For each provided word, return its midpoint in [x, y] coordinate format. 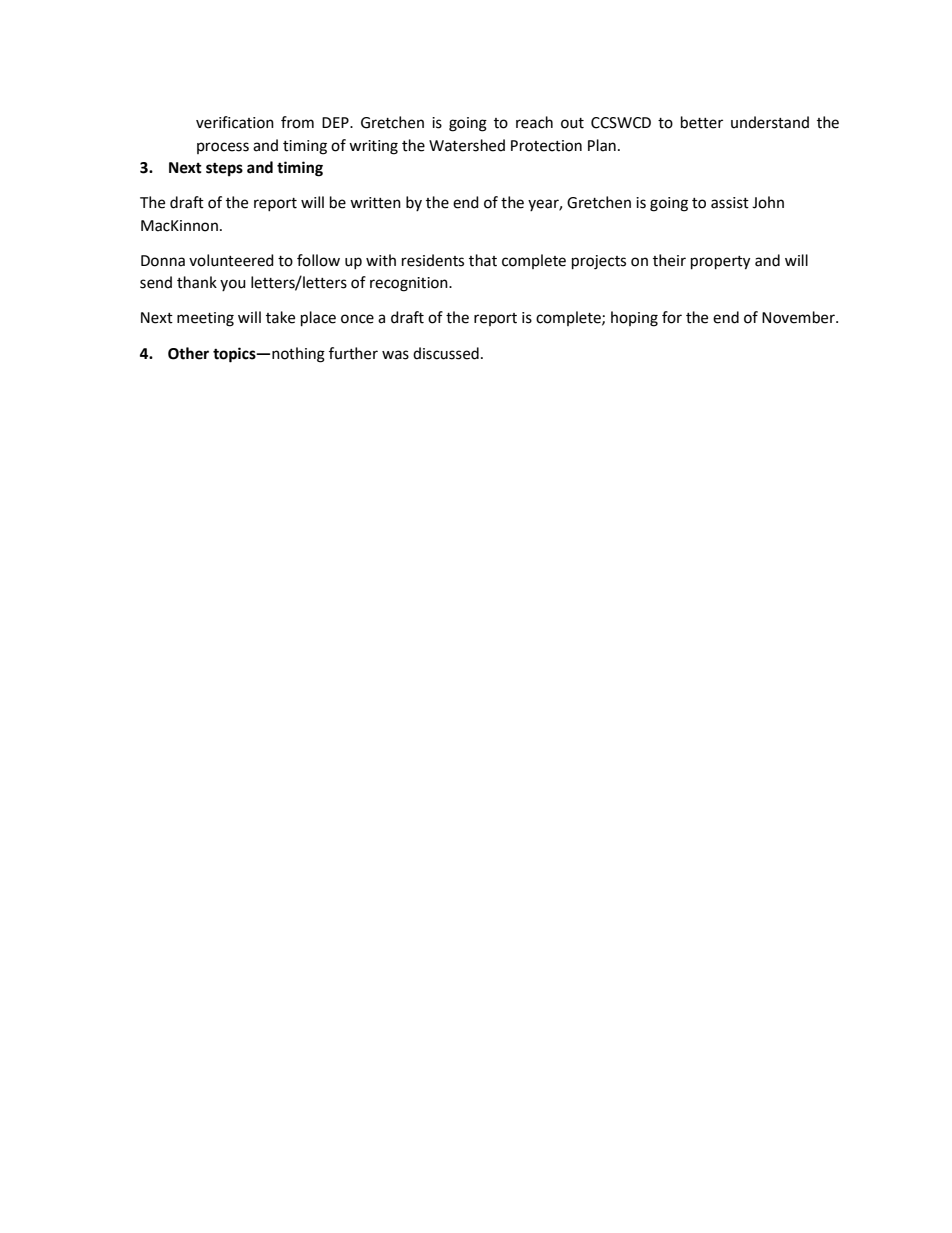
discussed [446, 353]
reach [534, 122]
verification [235, 122]
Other [188, 353]
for [672, 317]
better [702, 122]
